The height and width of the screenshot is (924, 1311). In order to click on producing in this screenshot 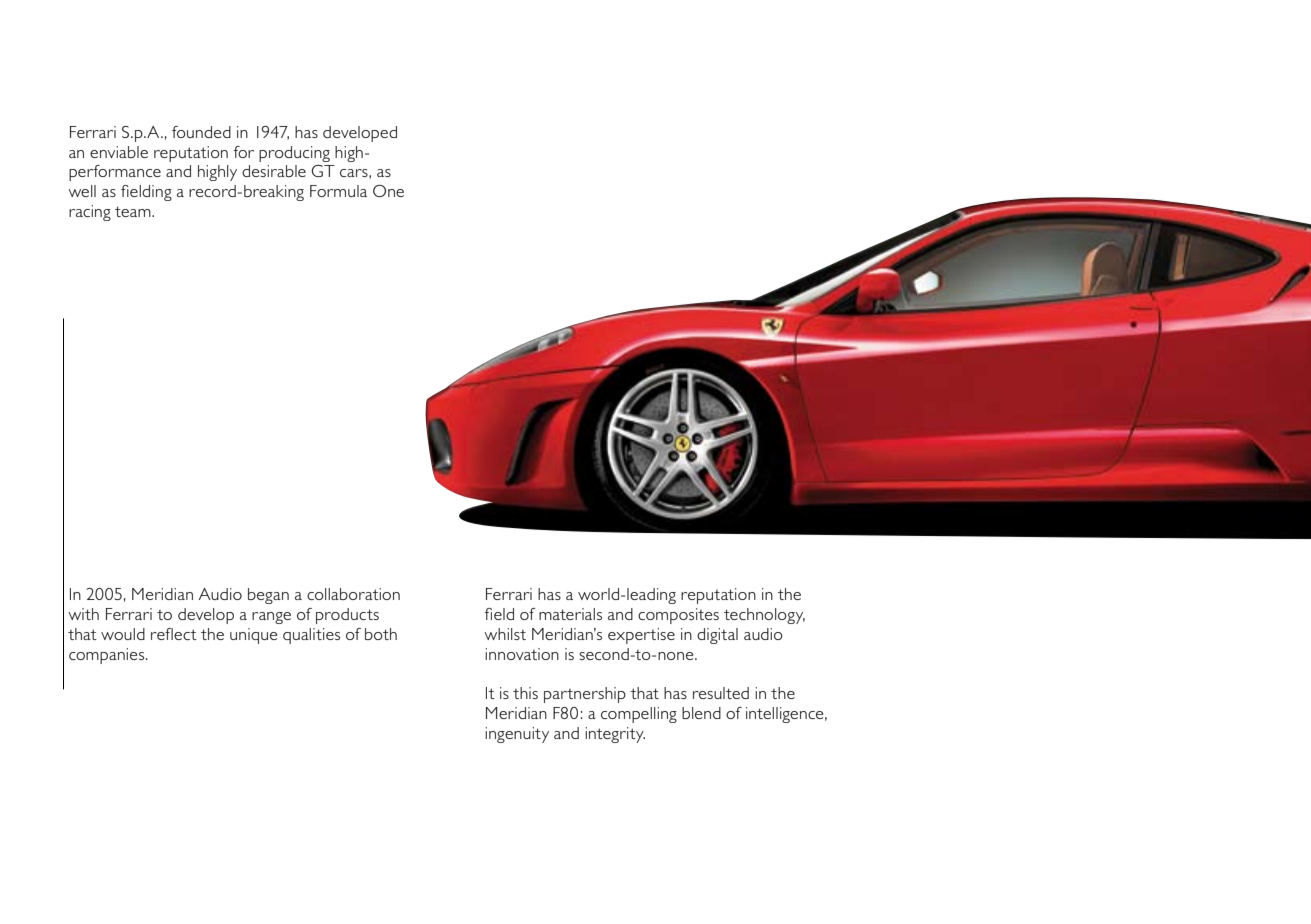, I will do `click(294, 154)`.
